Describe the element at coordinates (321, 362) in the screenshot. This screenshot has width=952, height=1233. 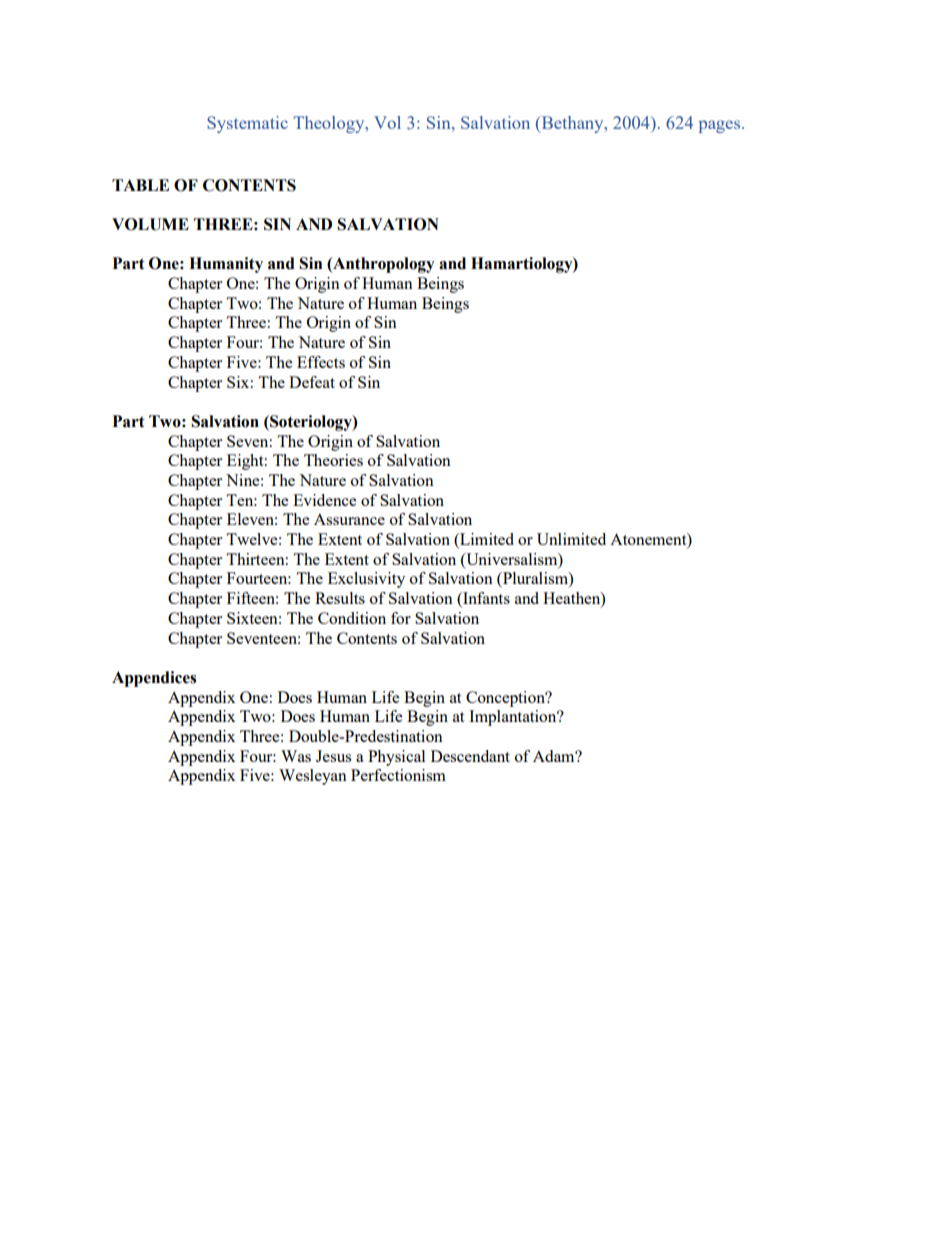
I see `Effects` at that location.
